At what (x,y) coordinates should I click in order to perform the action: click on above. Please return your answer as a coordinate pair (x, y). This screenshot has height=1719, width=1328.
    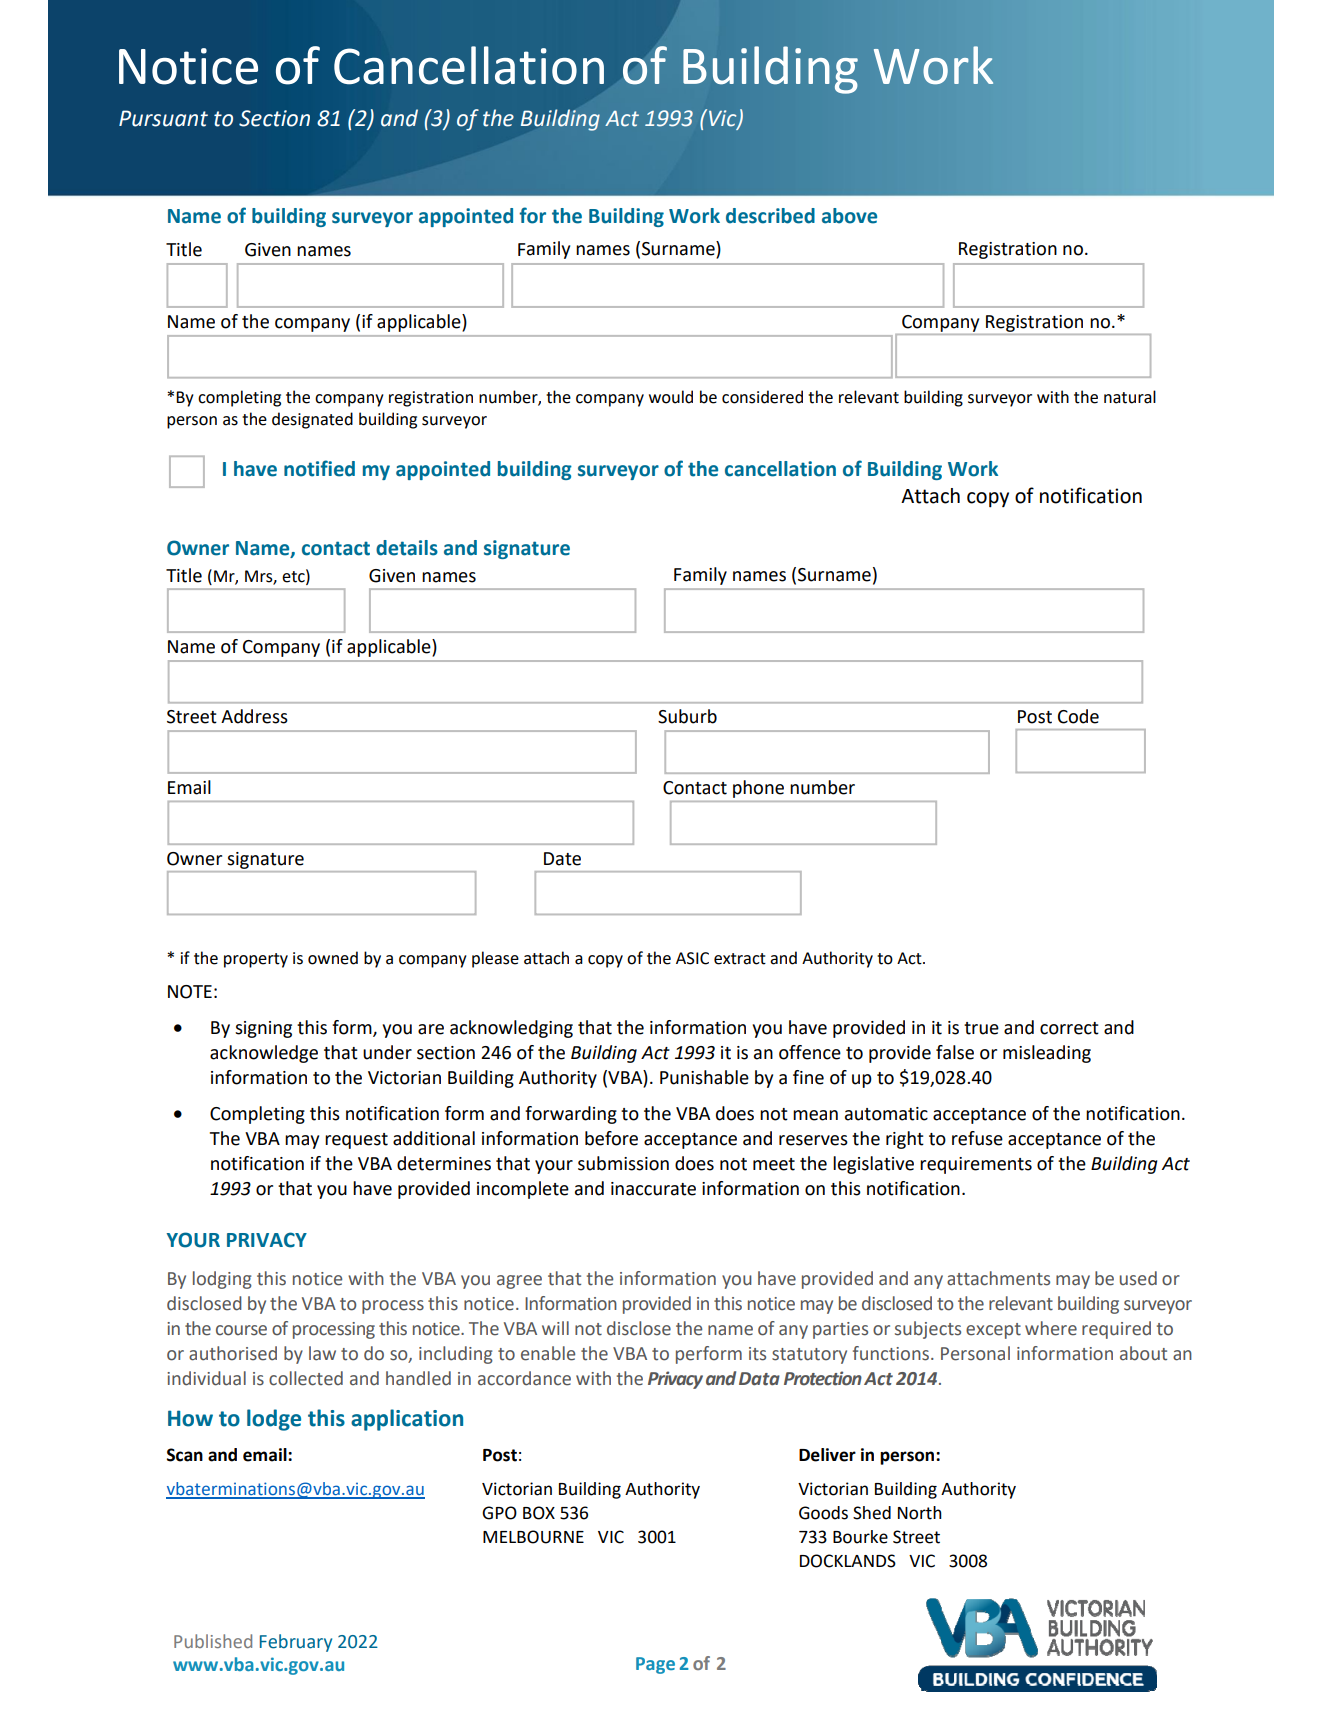
    Looking at the image, I should click on (849, 216).
